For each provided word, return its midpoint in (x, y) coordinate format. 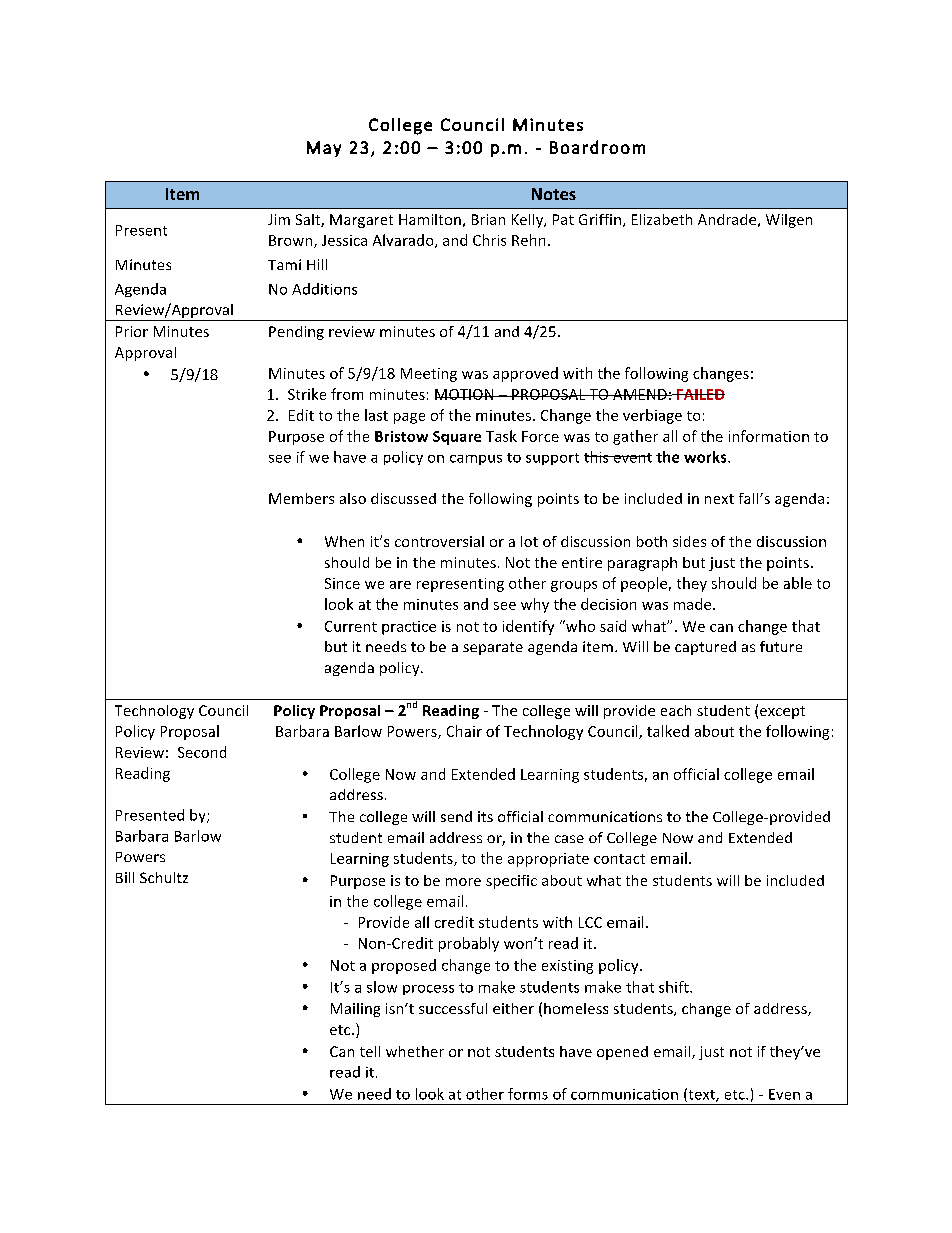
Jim (279, 219)
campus (476, 460)
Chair (464, 731)
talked (668, 731)
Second (202, 752)
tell (370, 1051)
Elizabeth (662, 219)
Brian (488, 219)
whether (415, 1051)
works (706, 457)
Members (301, 498)
